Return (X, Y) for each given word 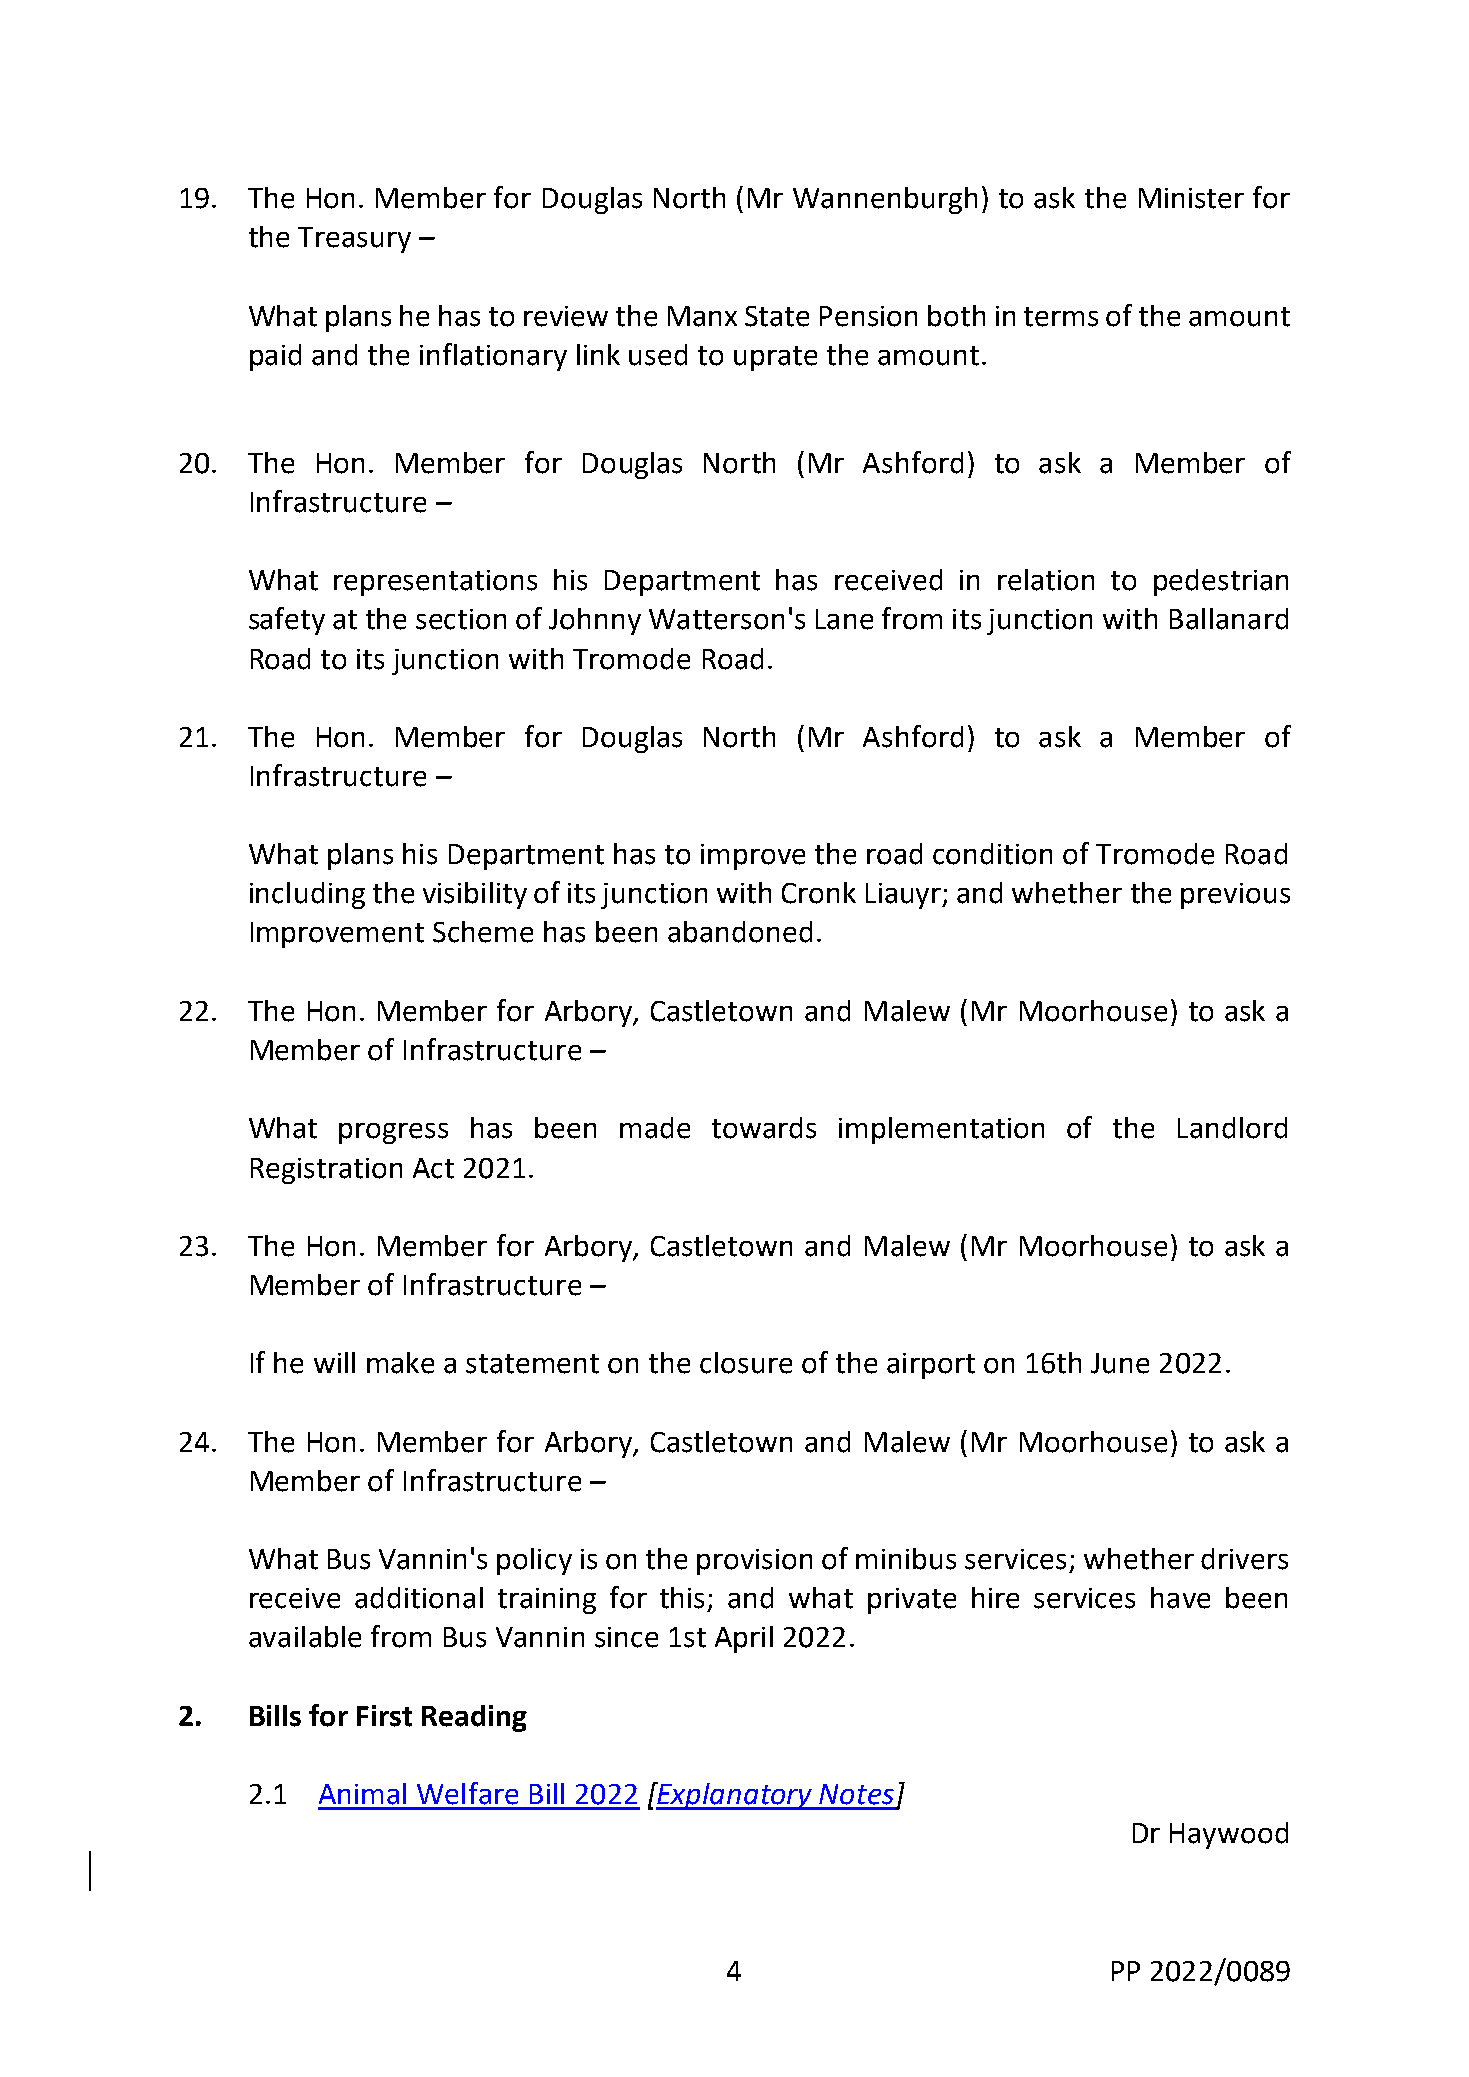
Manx (702, 316)
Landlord (1232, 1128)
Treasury (354, 240)
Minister (1191, 198)
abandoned (740, 932)
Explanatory (735, 1796)
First (384, 1716)
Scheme (483, 932)
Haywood (1229, 1835)
